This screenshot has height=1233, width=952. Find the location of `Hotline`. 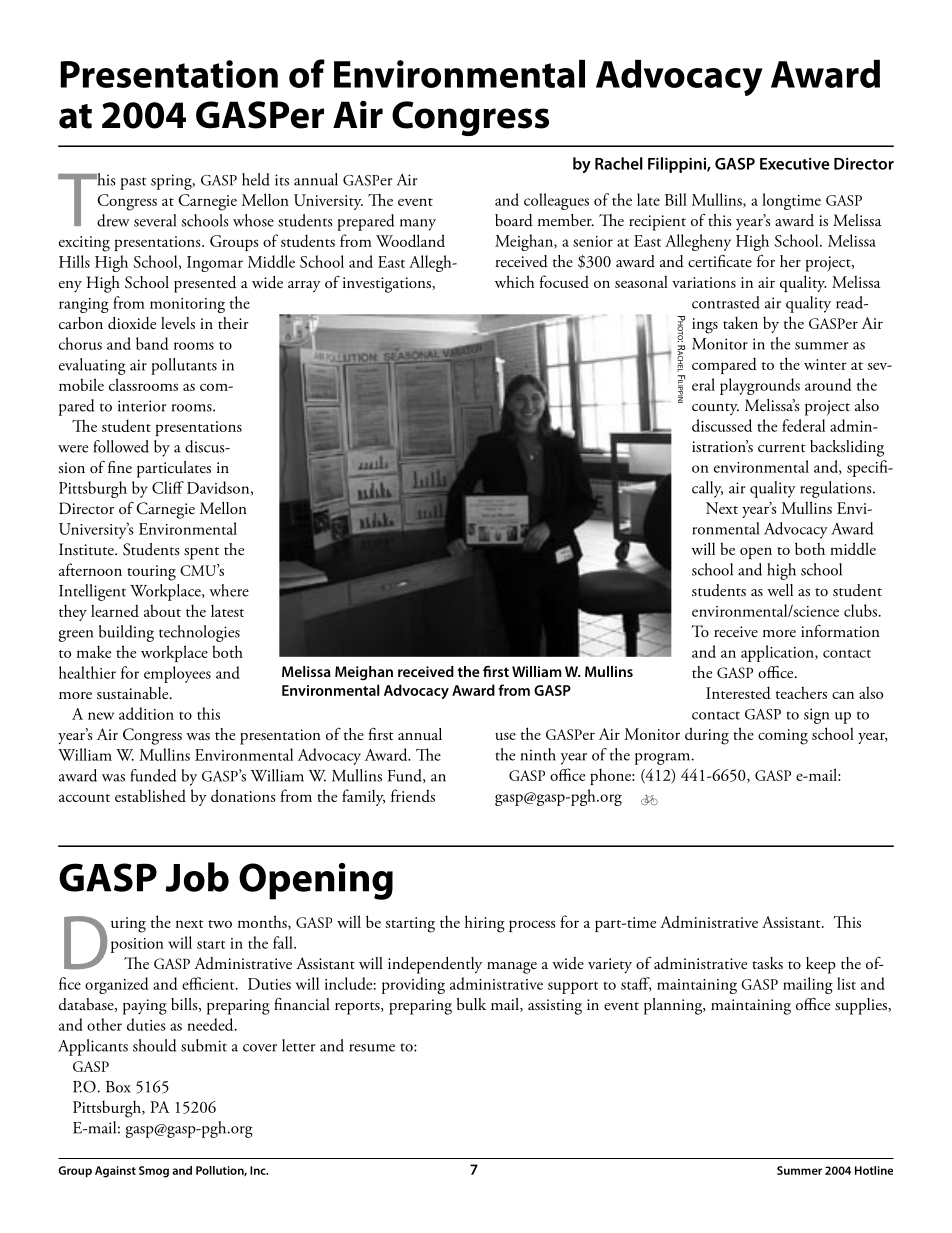

Hotline is located at coordinates (874, 1170).
